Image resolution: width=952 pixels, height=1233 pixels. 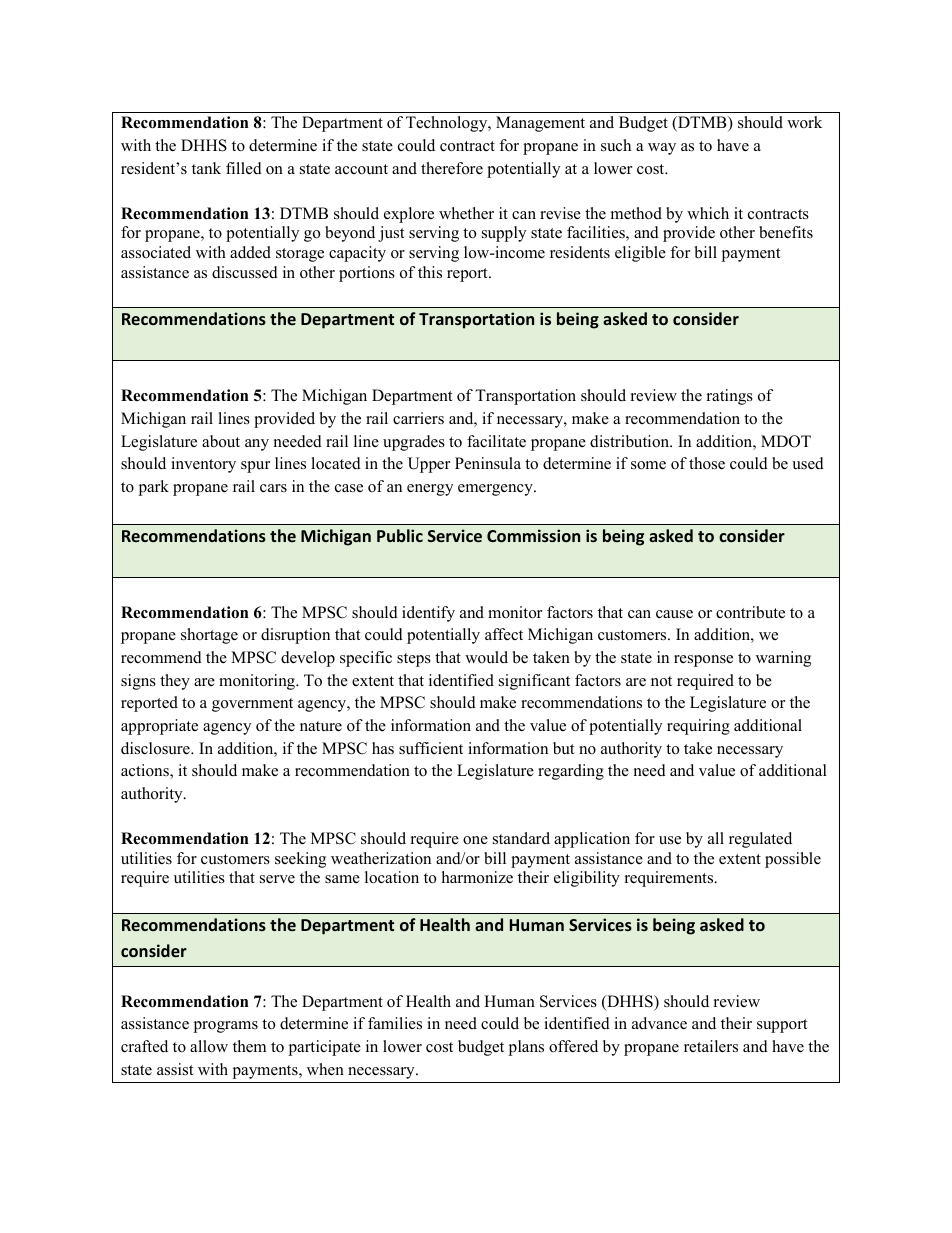 I want to click on way, so click(x=662, y=149).
